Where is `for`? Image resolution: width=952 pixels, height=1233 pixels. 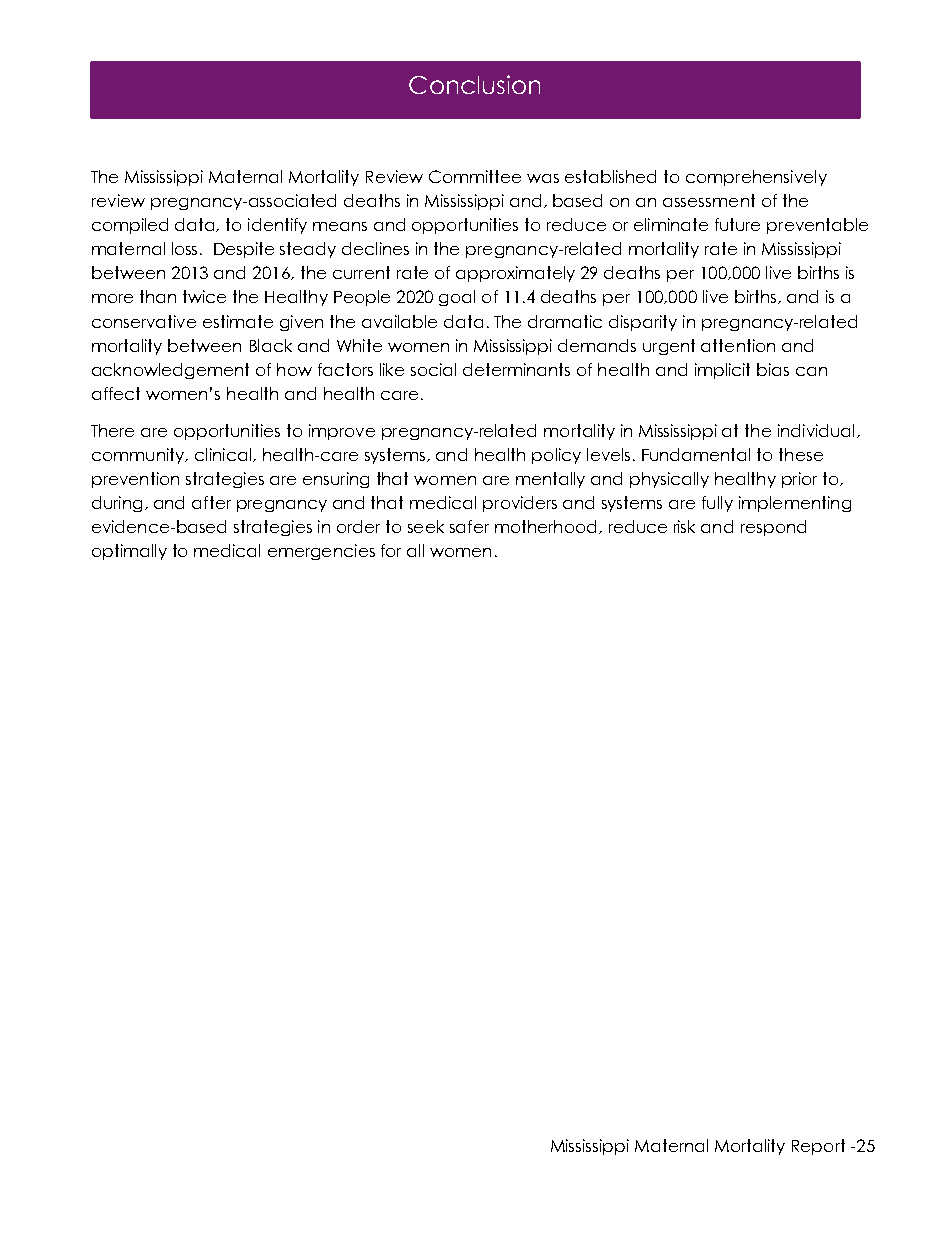 for is located at coordinates (391, 550).
